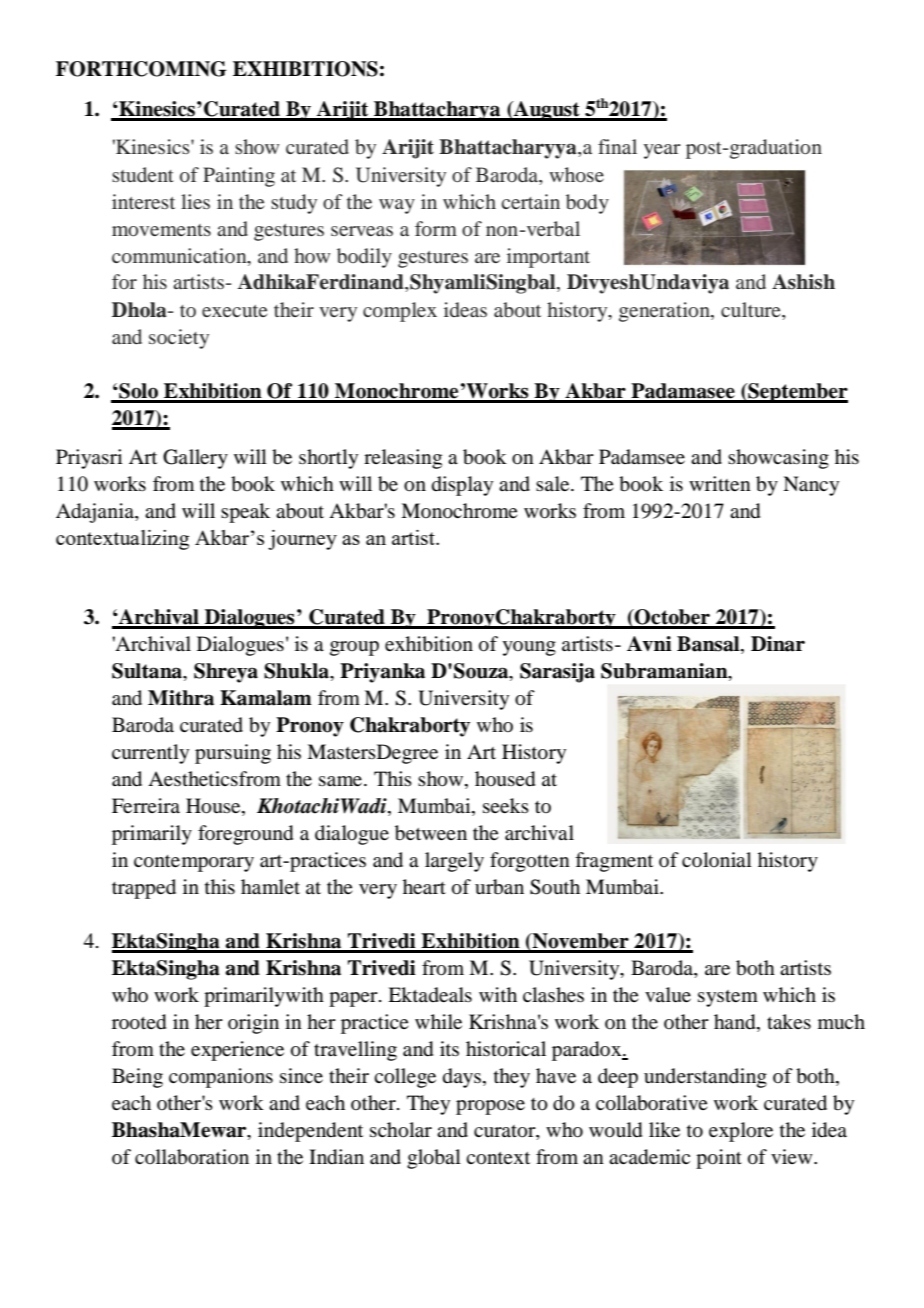 The image size is (924, 1308). I want to click on whose, so click(576, 174).
